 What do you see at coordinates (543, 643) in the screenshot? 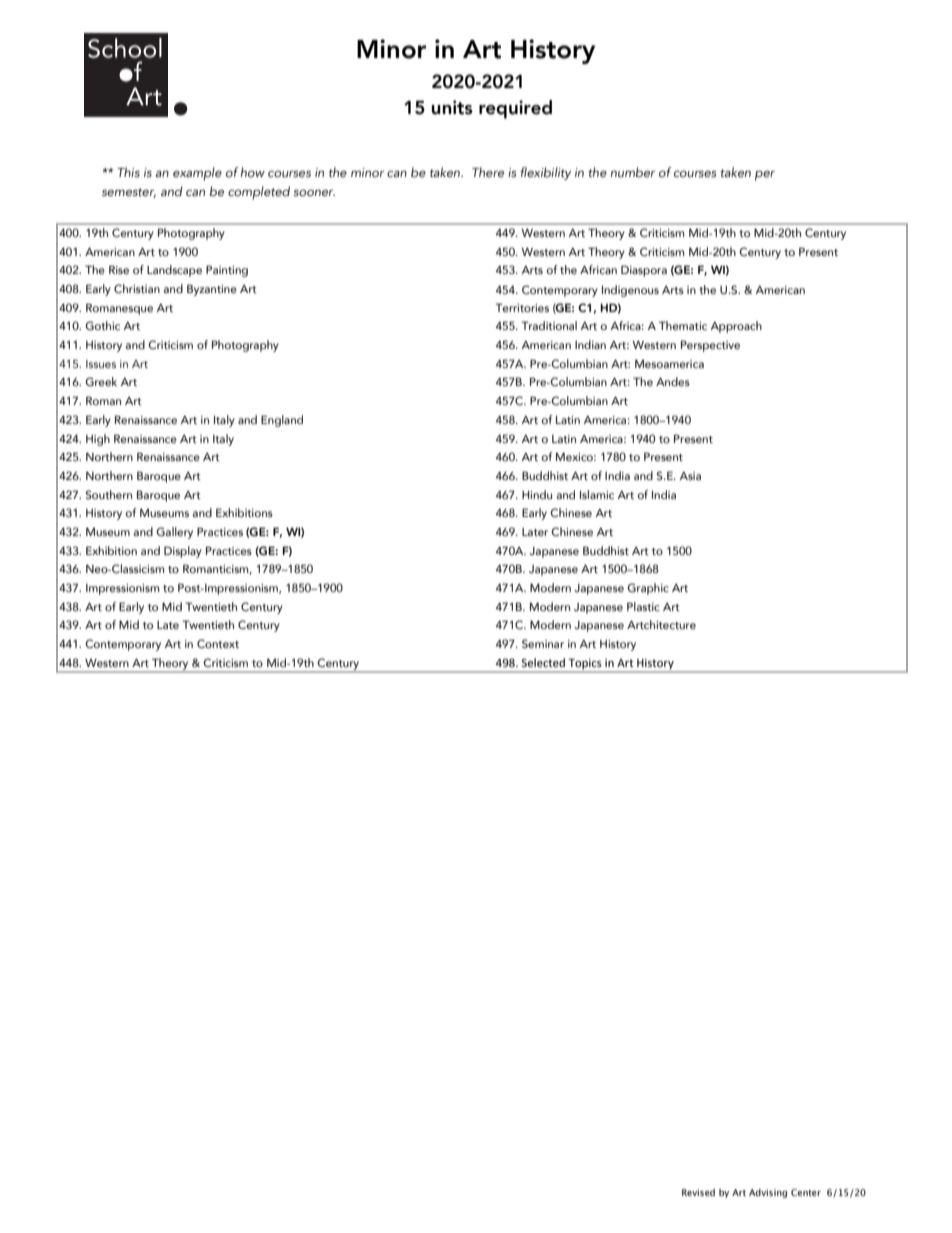
I see `Seminar` at bounding box center [543, 643].
